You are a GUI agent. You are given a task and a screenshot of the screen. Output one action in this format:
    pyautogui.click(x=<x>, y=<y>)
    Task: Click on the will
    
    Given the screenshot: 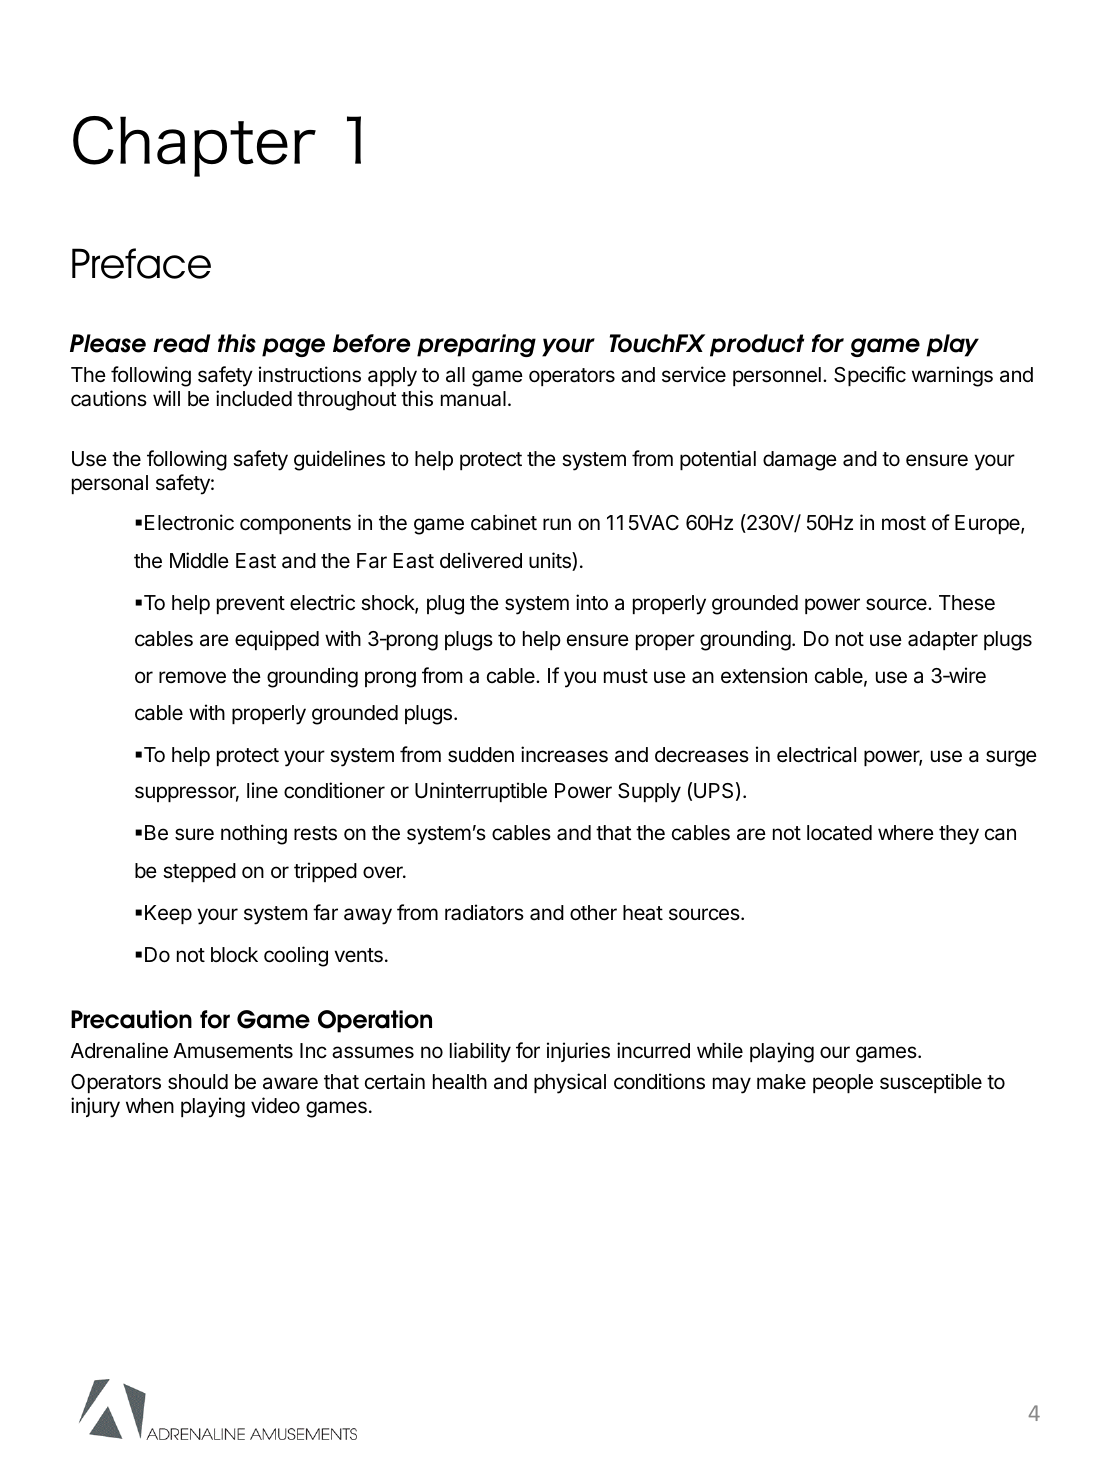 What is the action you would take?
    pyautogui.click(x=166, y=398)
